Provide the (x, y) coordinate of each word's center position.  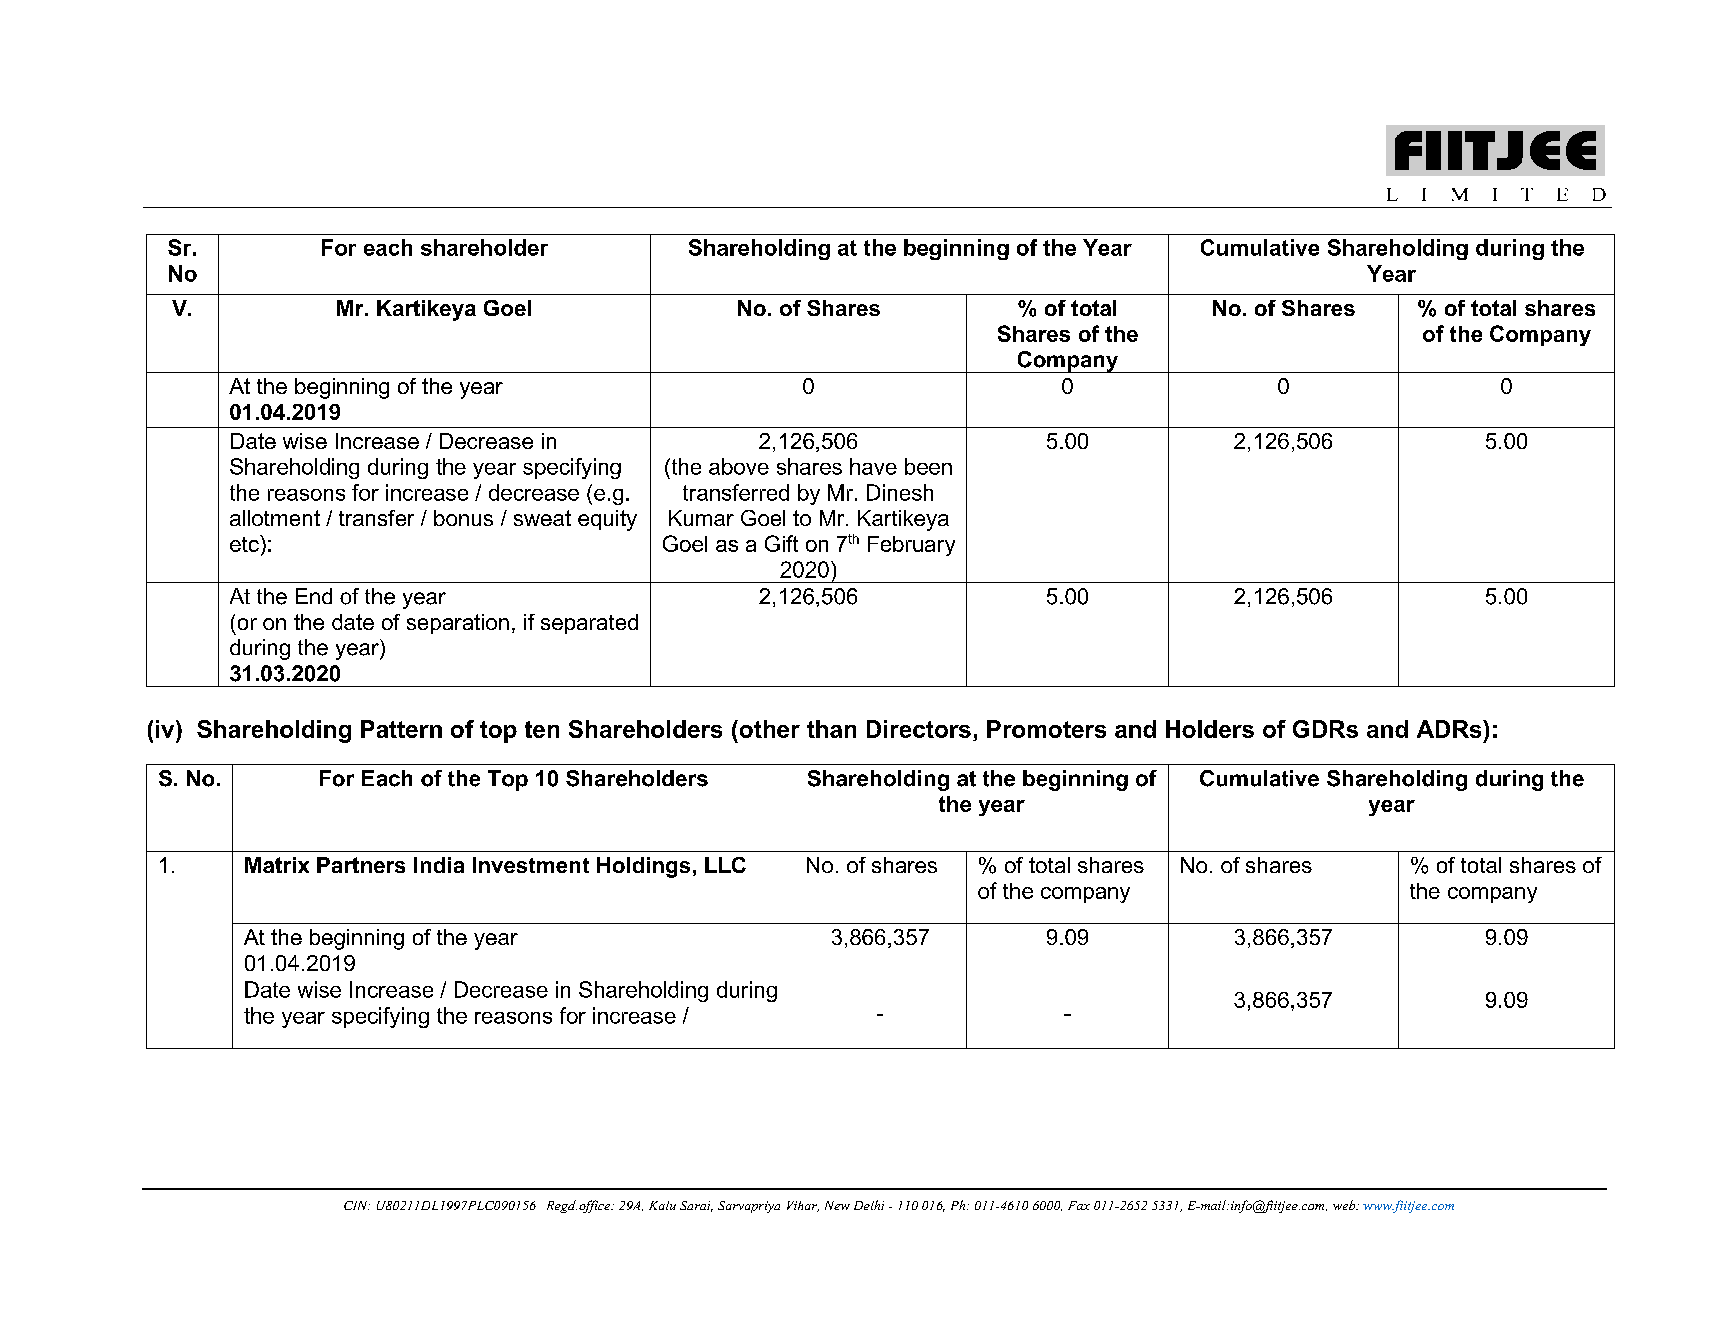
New (837, 1205)
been (928, 466)
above (739, 466)
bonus (463, 518)
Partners (361, 865)
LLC (725, 865)
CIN (357, 1205)
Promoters (1046, 729)
